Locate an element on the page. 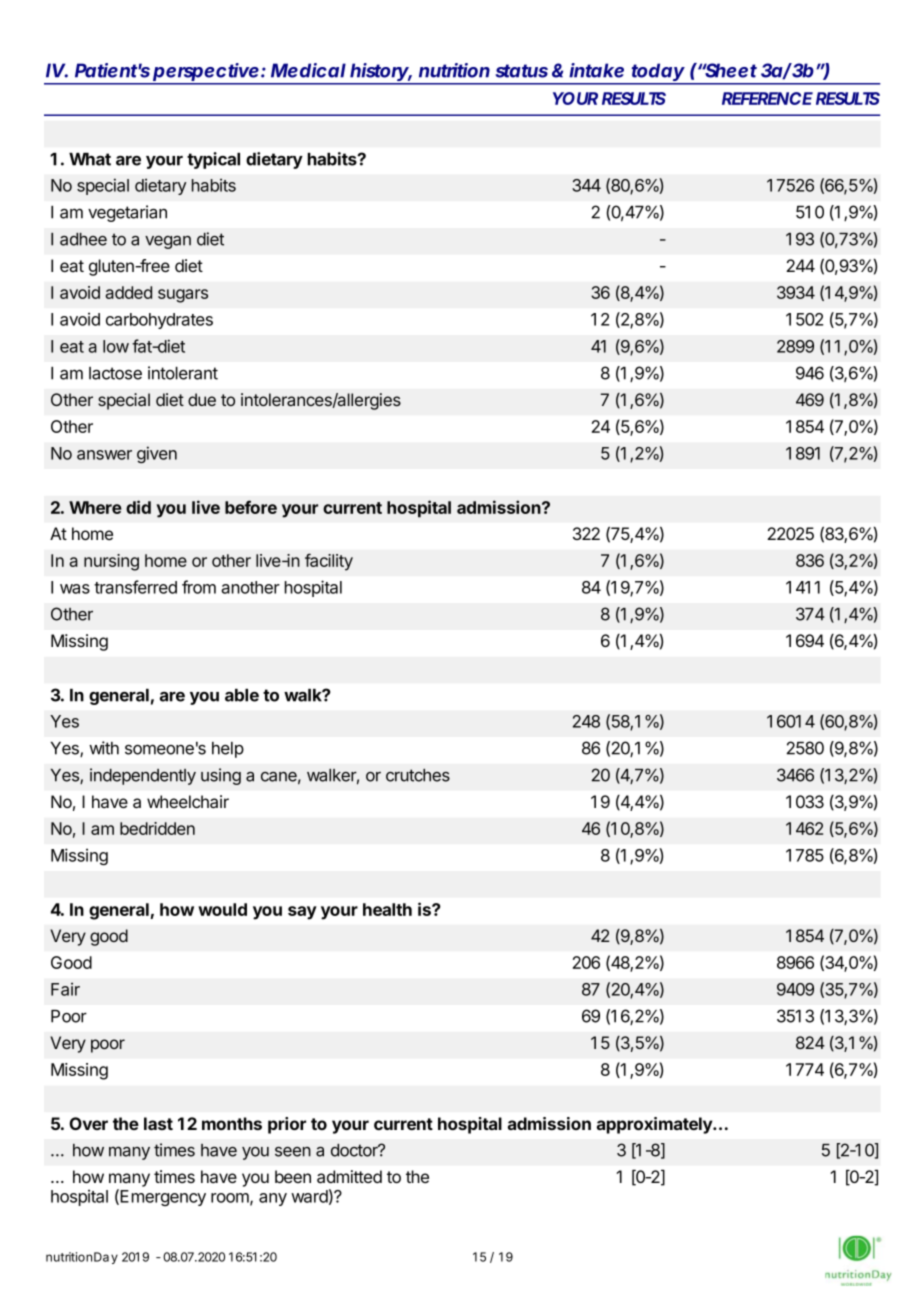 Image resolution: width=924 pixels, height=1308 pixels. with is located at coordinates (104, 748).
